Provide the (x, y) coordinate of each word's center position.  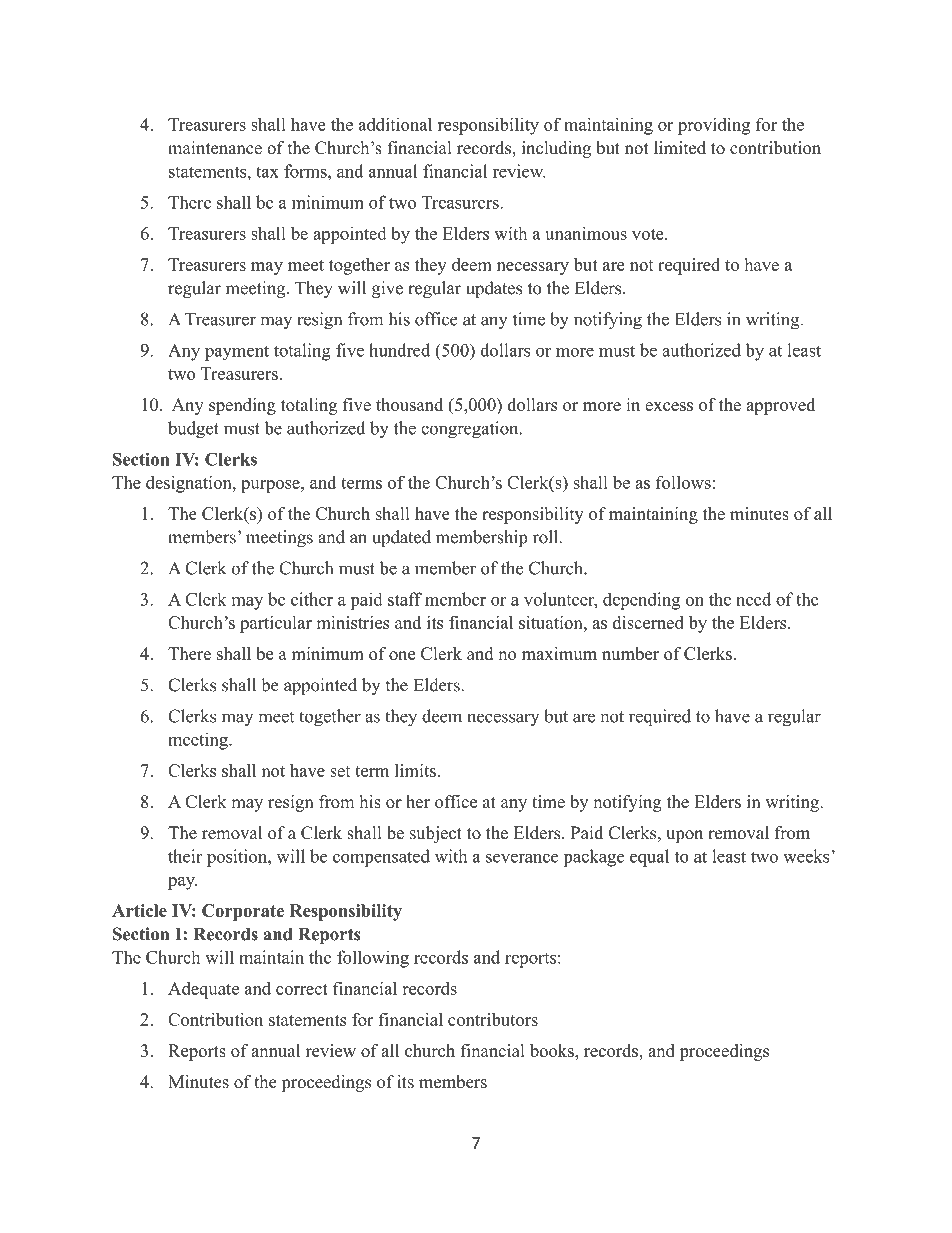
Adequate (203, 990)
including (556, 149)
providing (714, 126)
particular (276, 624)
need (753, 599)
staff (405, 599)
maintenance (215, 148)
